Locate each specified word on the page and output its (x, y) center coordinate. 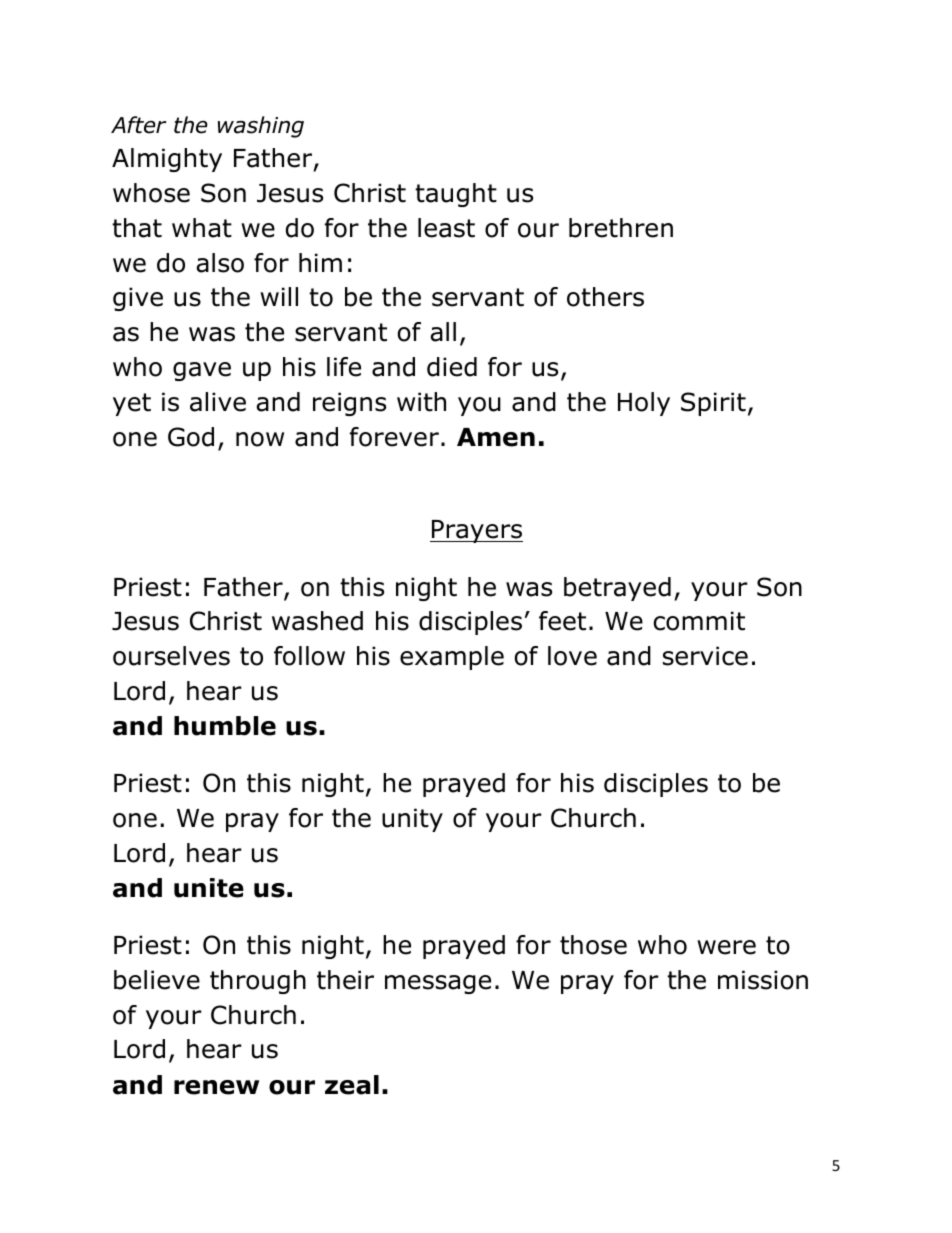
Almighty (167, 160)
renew (216, 1087)
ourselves (171, 656)
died (452, 367)
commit (699, 621)
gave (202, 371)
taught (456, 195)
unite (209, 888)
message (438, 984)
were (726, 947)
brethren (621, 228)
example (452, 658)
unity (412, 820)
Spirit (713, 404)
